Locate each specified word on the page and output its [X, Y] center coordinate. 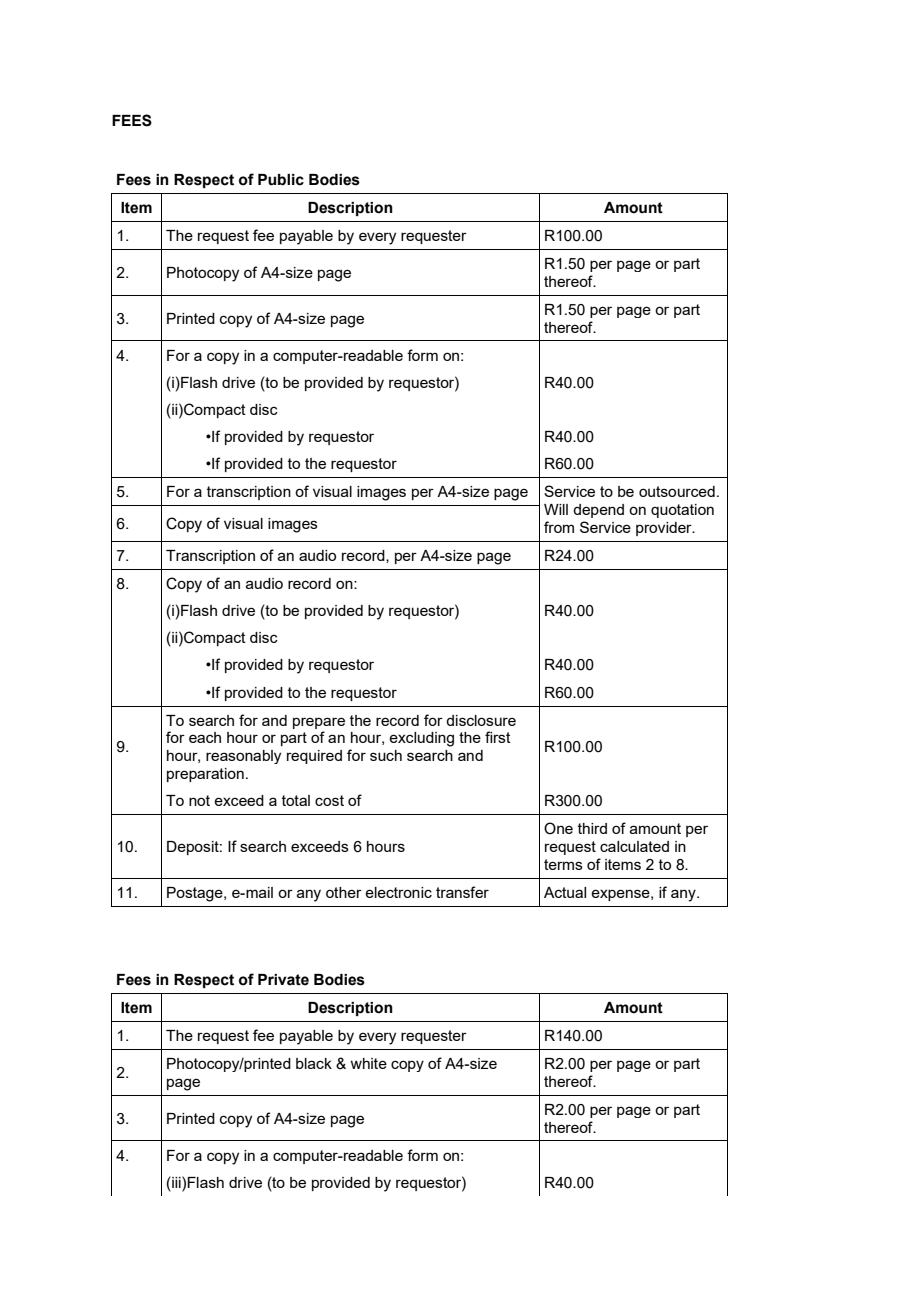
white [368, 1063]
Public [281, 180]
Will [556, 509]
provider [665, 529]
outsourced [677, 491]
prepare [319, 723]
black [314, 1063]
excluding [421, 739]
